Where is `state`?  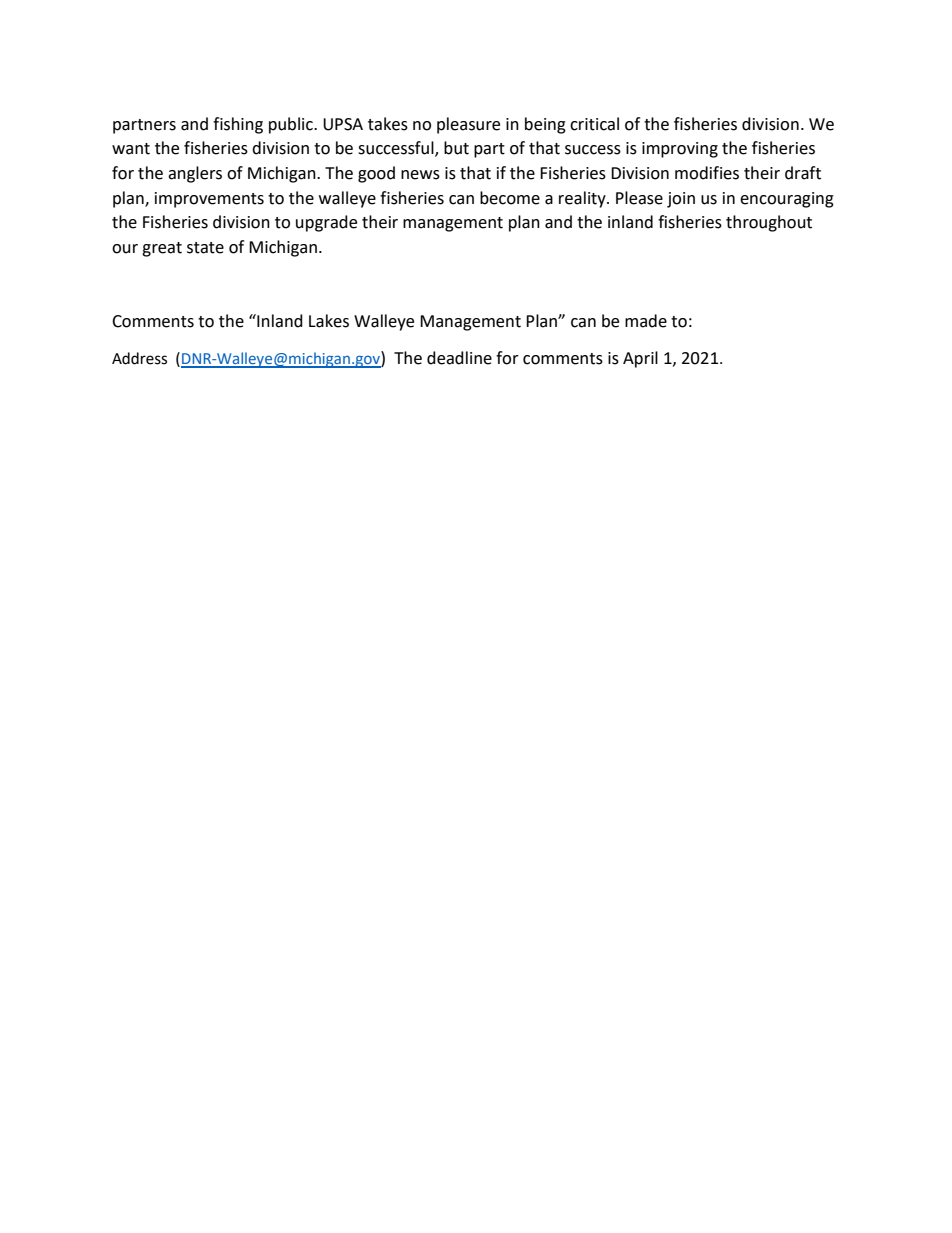
state is located at coordinates (205, 248).
